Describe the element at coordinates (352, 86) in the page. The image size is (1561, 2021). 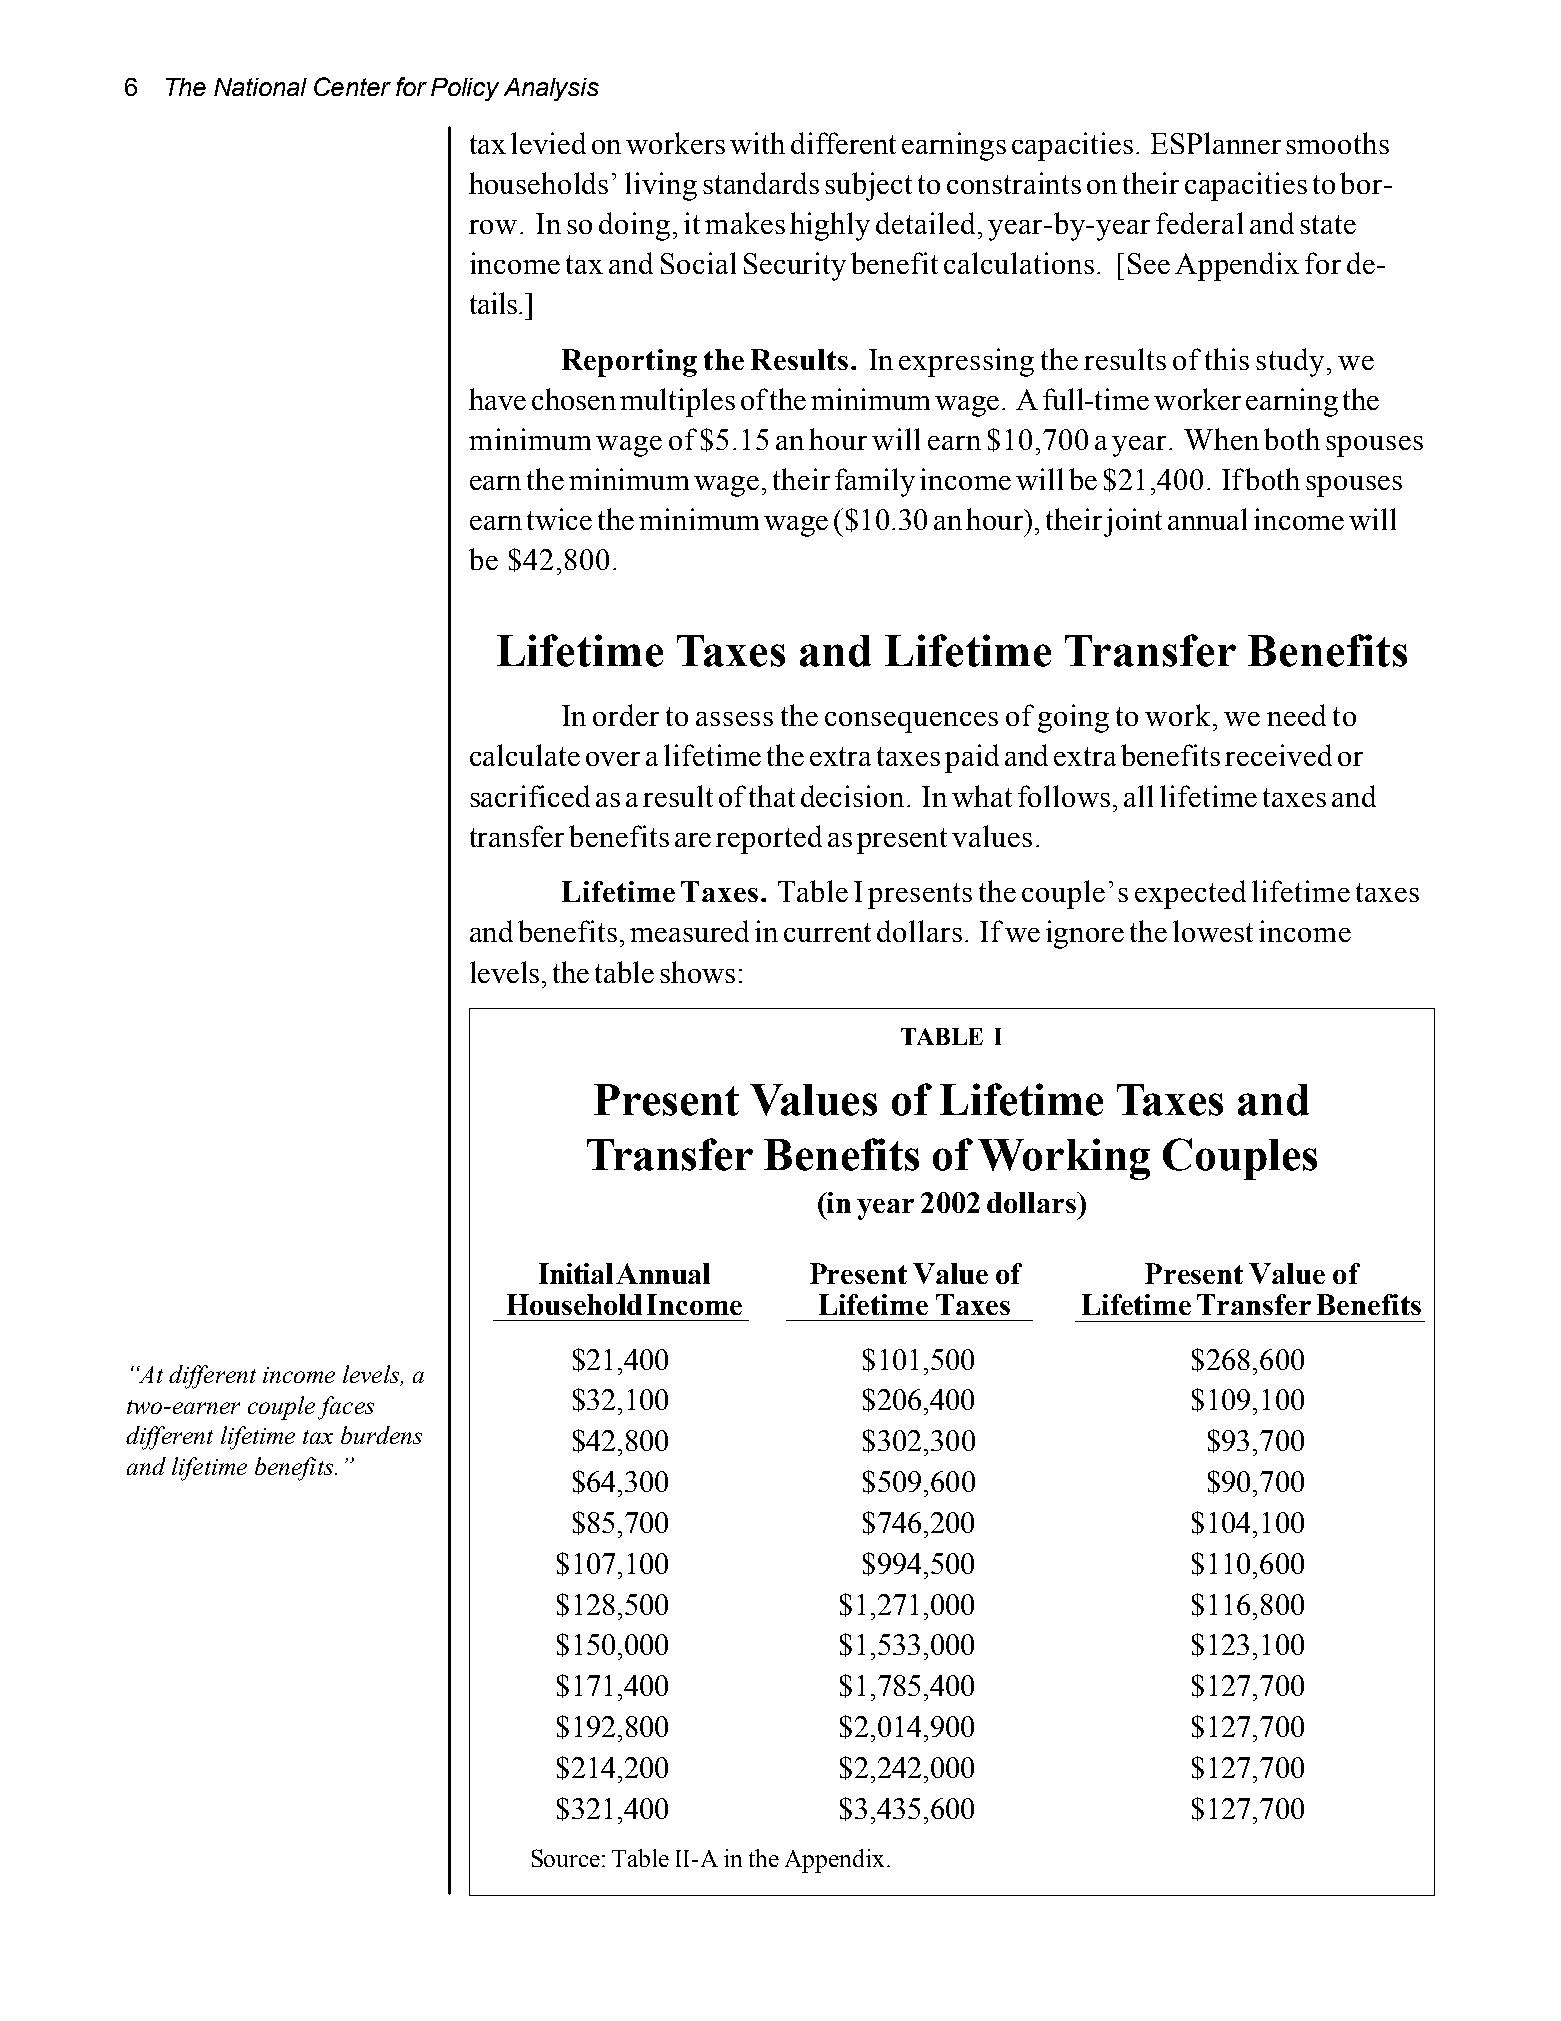
I see `Center` at that location.
